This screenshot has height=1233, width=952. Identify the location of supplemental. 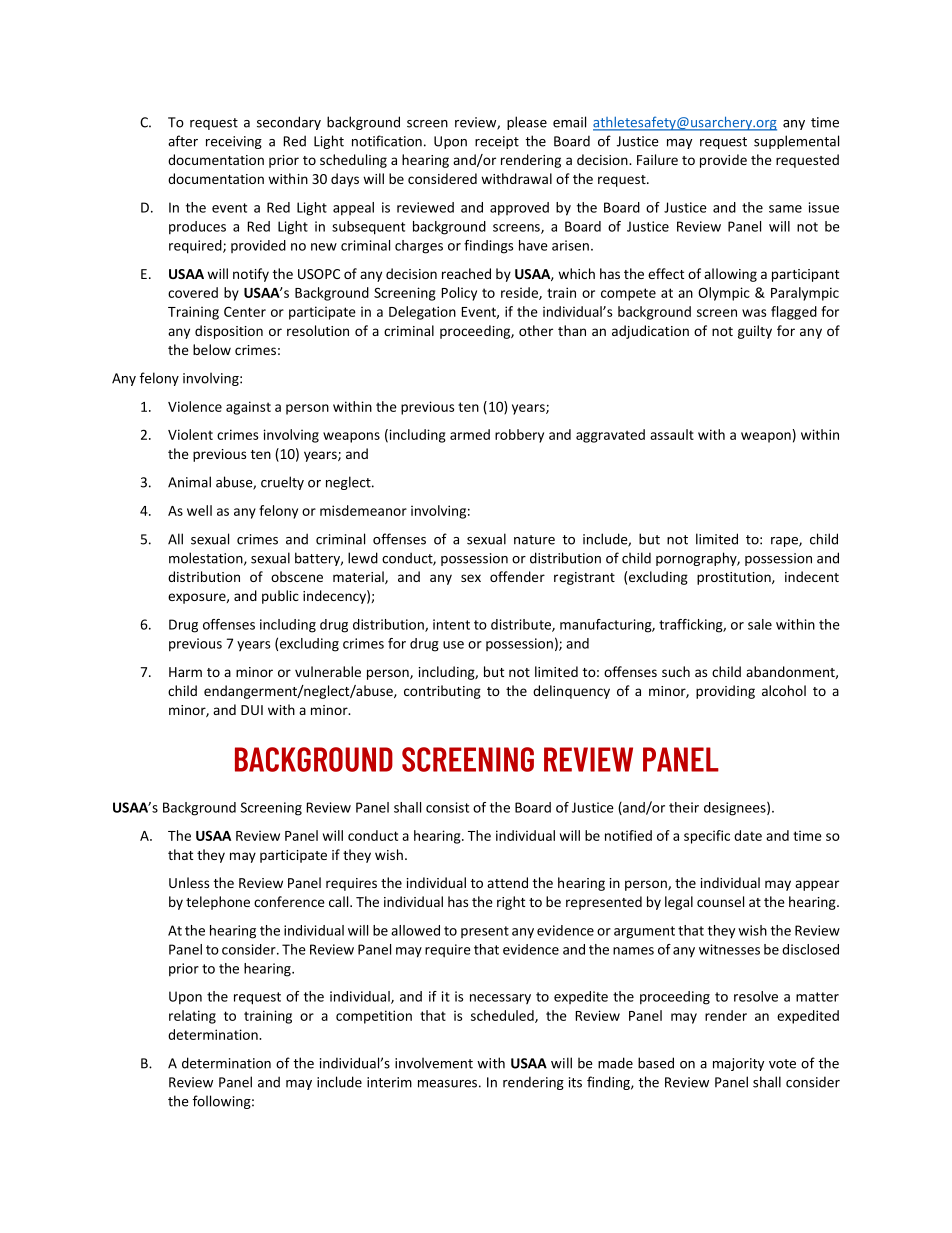
(796, 142).
